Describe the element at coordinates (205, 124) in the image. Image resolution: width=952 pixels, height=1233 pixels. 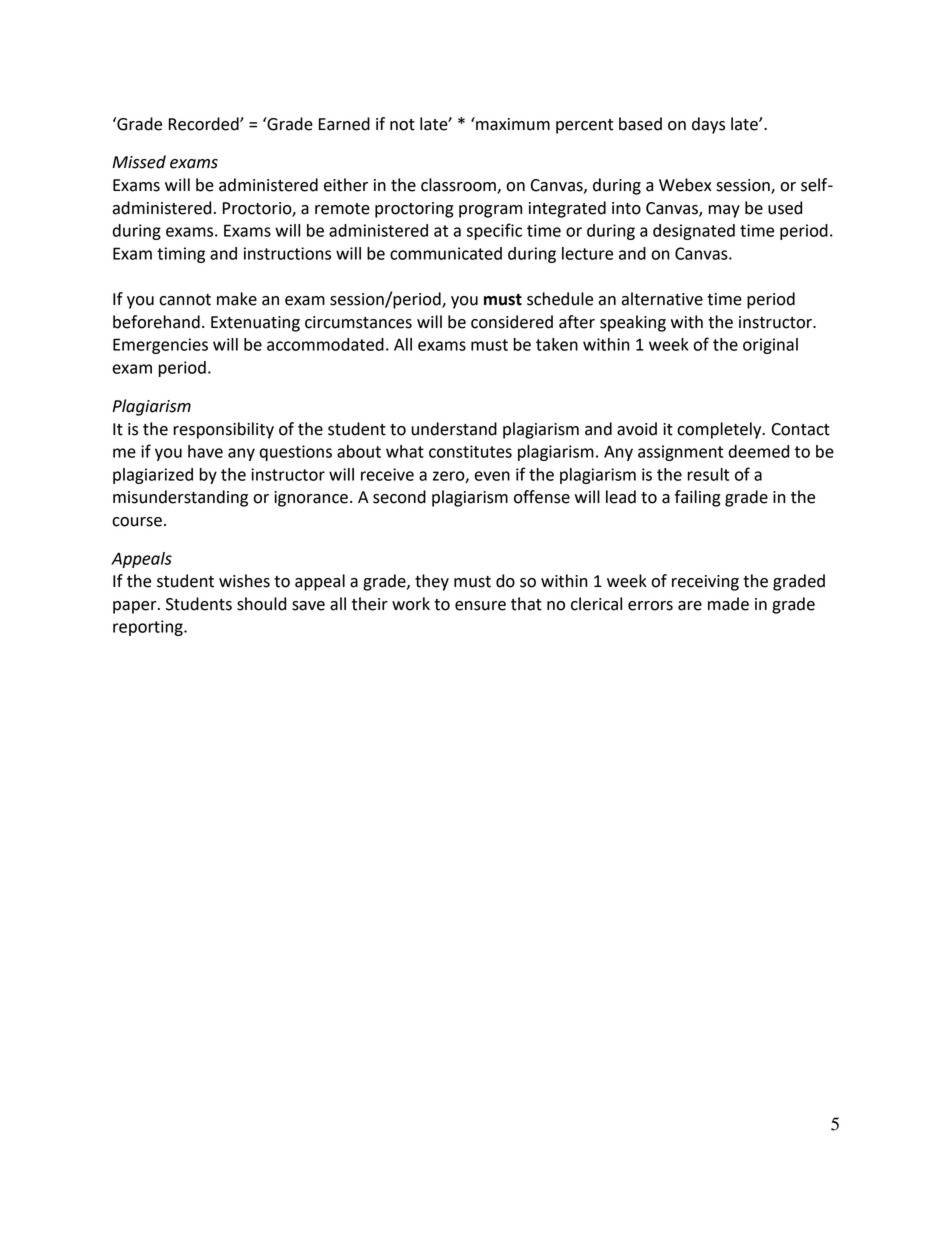
I see `Recorded` at that location.
